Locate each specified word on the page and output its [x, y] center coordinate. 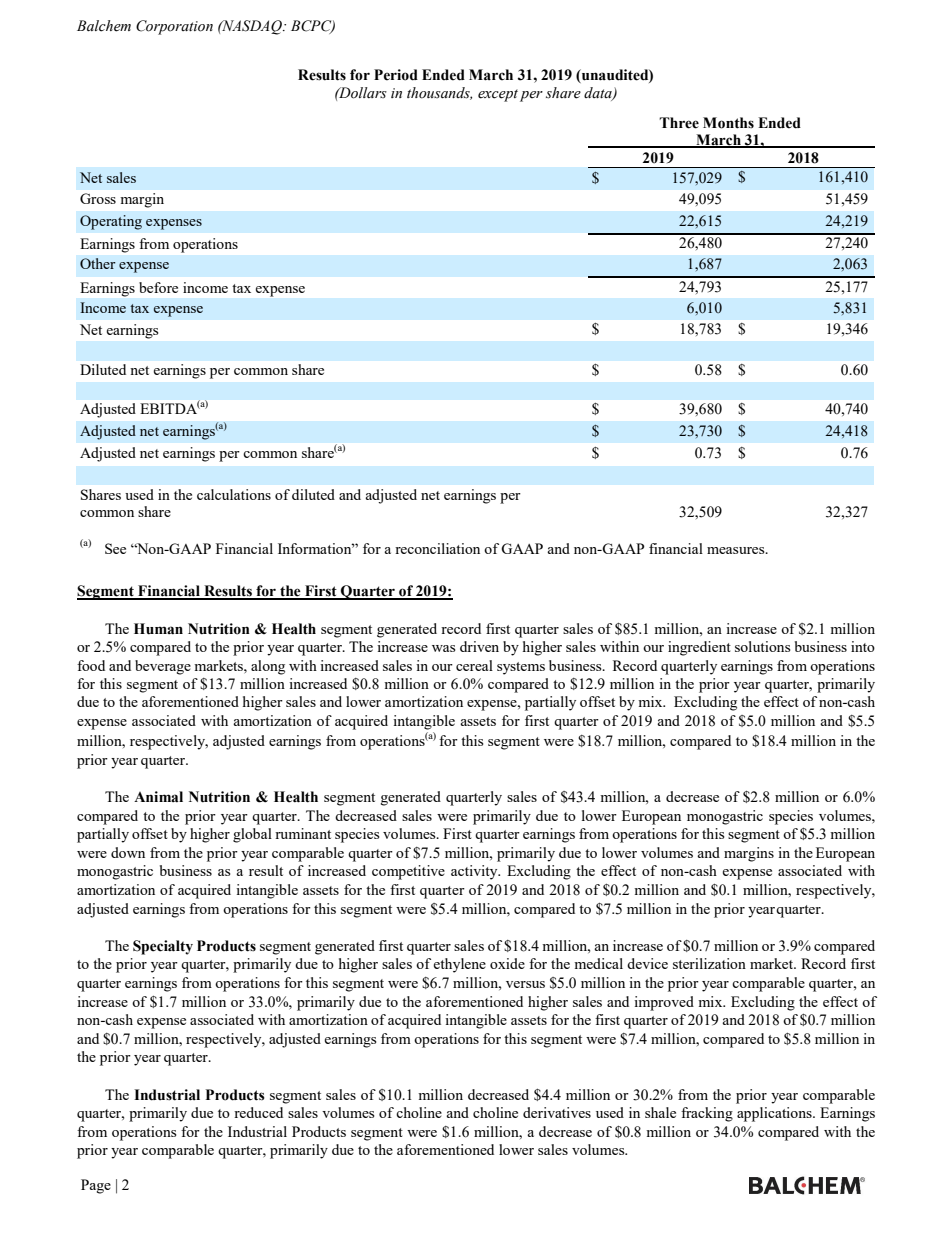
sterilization [709, 963]
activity [475, 872]
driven [479, 646]
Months [728, 123]
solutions [762, 646]
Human [158, 629]
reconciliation [437, 548]
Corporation [174, 27]
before [158, 287]
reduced [258, 1112]
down [128, 852]
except [498, 95]
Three [679, 123]
